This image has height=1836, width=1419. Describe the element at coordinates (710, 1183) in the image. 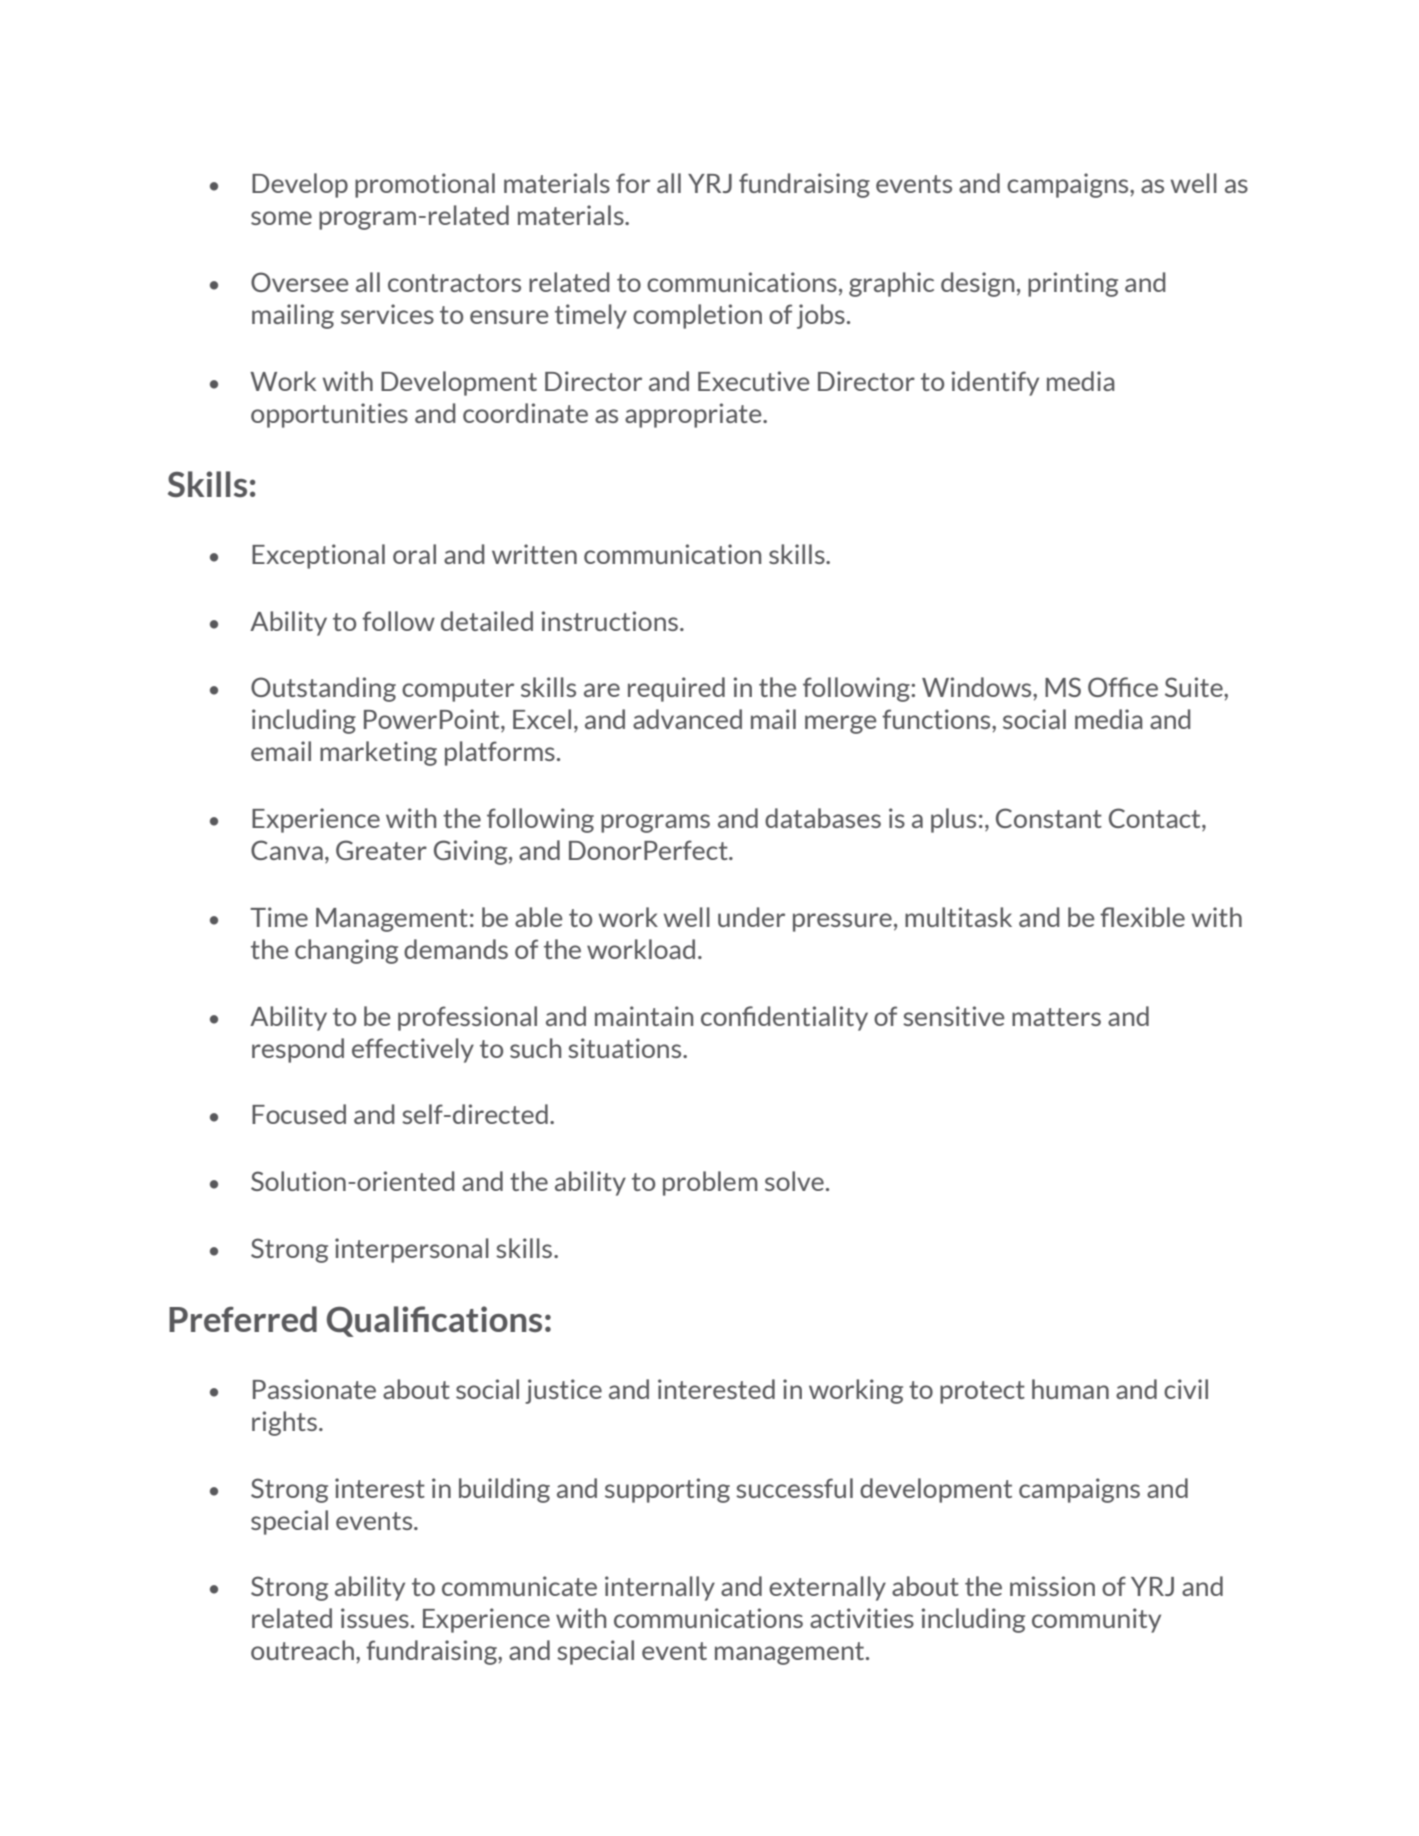

I see `problem` at that location.
